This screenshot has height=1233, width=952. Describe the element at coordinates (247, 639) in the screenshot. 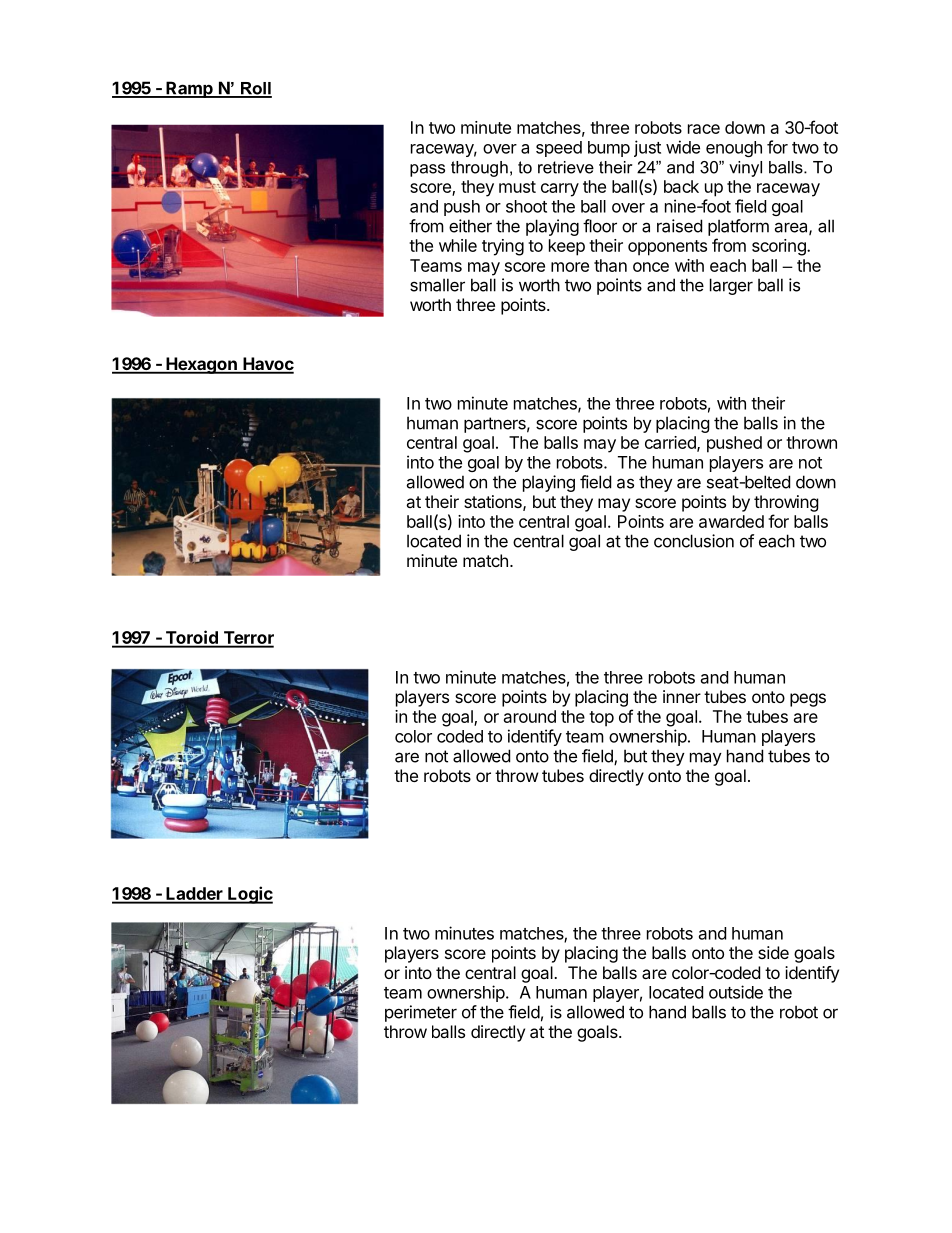

I see `Terror` at that location.
